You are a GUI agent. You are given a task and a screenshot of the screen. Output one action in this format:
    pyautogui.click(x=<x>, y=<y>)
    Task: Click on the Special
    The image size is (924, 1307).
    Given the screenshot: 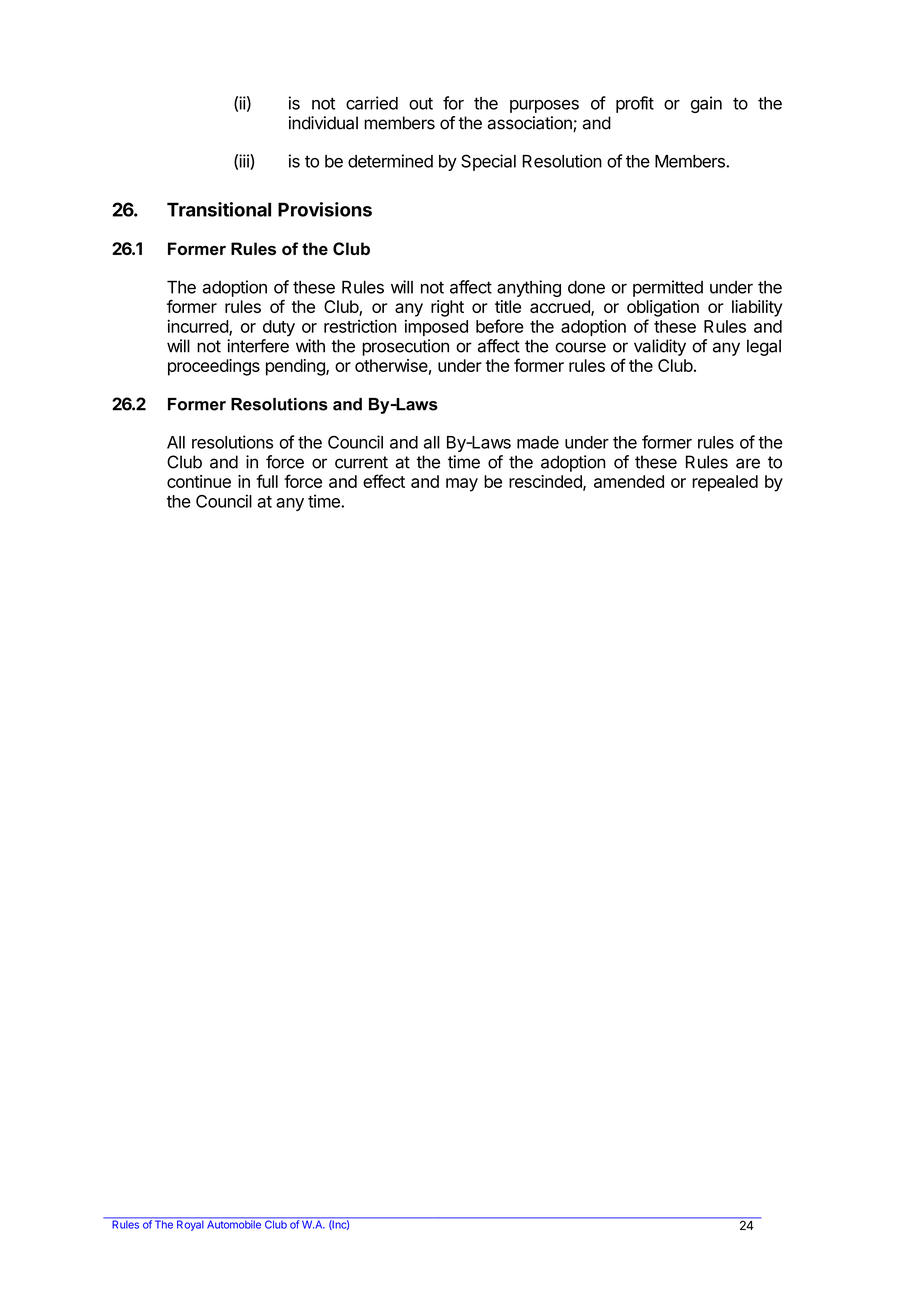 What is the action you would take?
    pyautogui.click(x=488, y=162)
